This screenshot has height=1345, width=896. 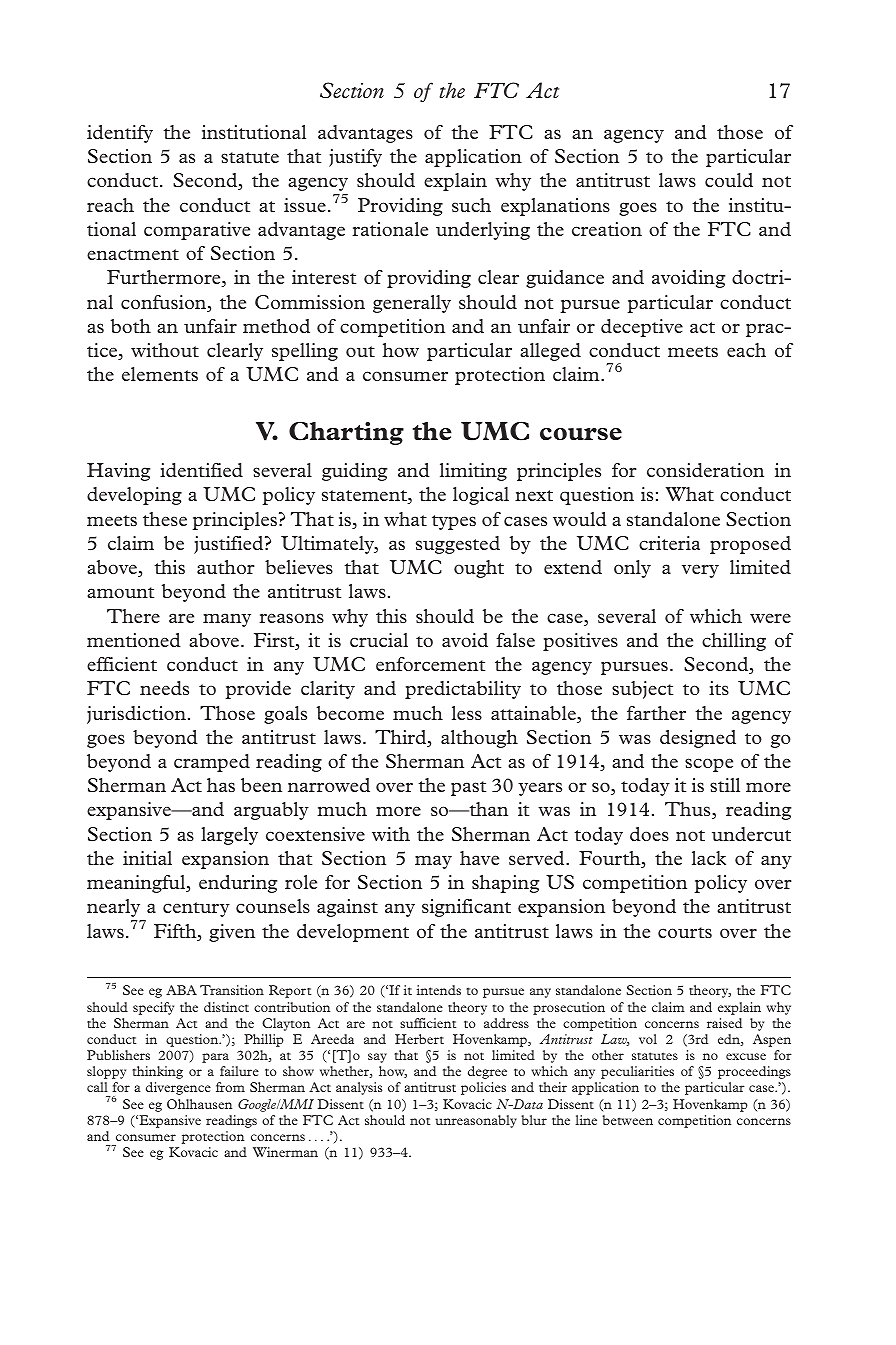 I want to click on peculiarities, so click(x=637, y=1072).
